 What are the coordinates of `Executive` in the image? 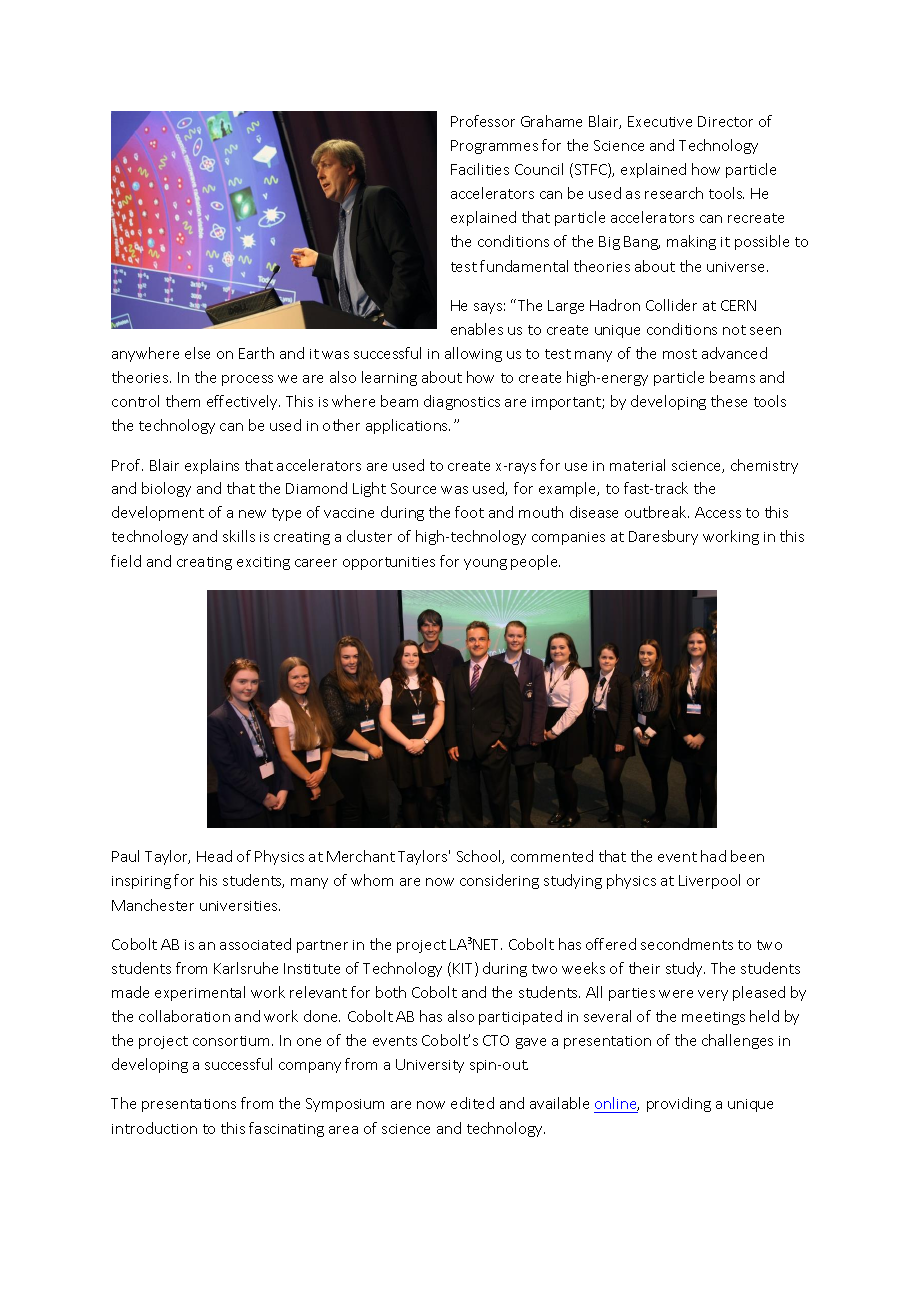 It's located at (660, 121).
